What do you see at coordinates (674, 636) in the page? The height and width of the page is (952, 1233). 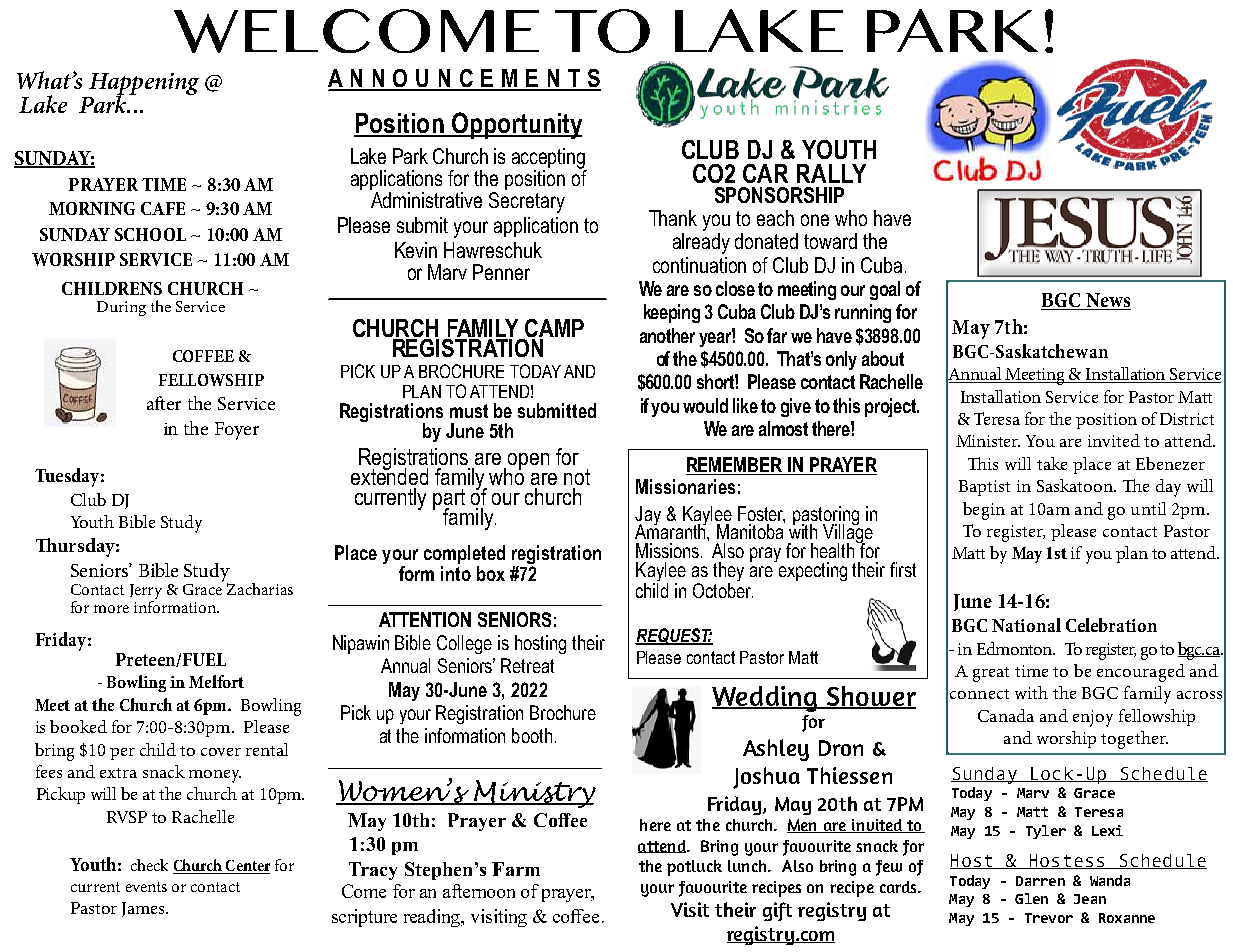 I see `REQUEST` at bounding box center [674, 636].
